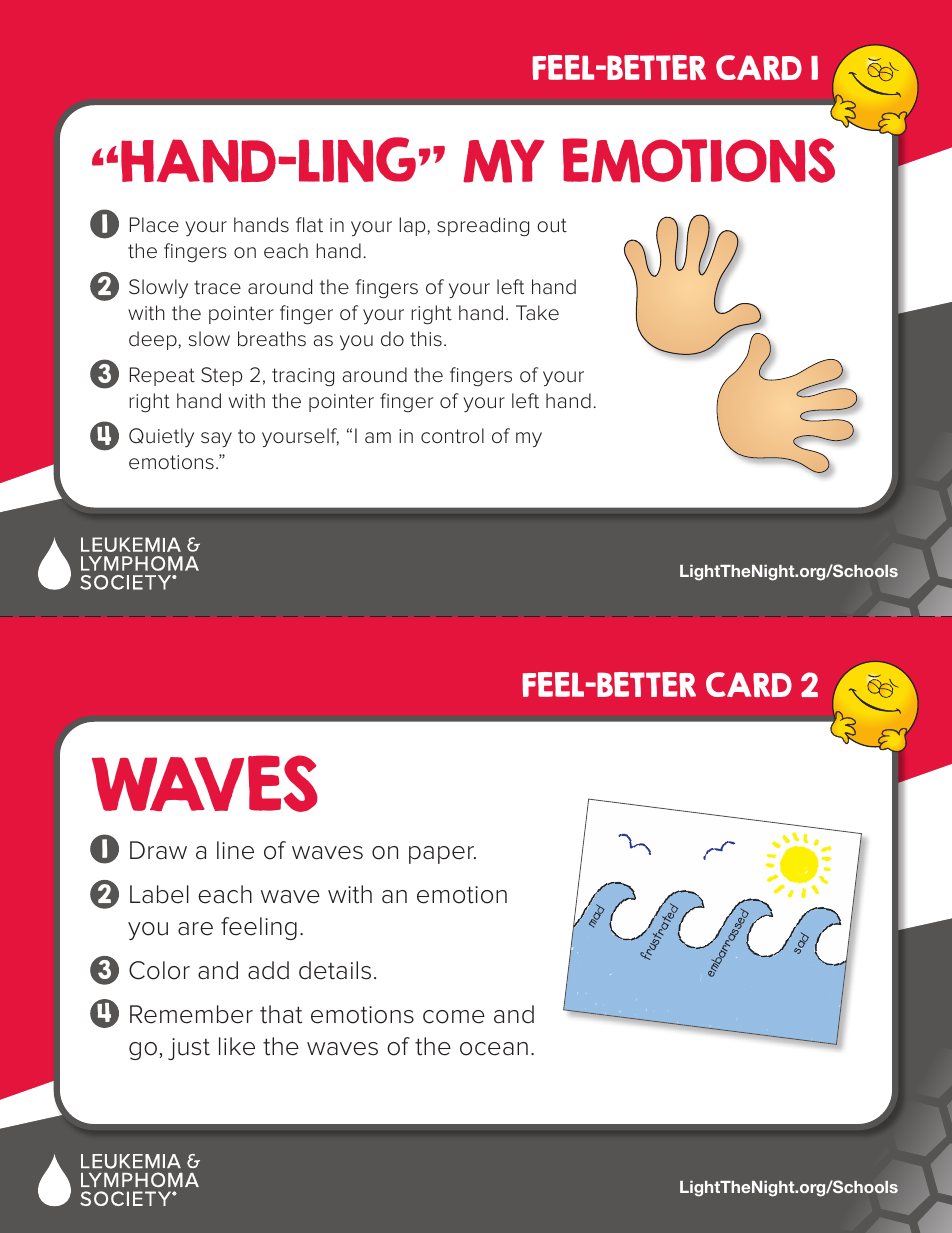 This screenshot has width=952, height=1233. I want to click on details, so click(335, 970).
